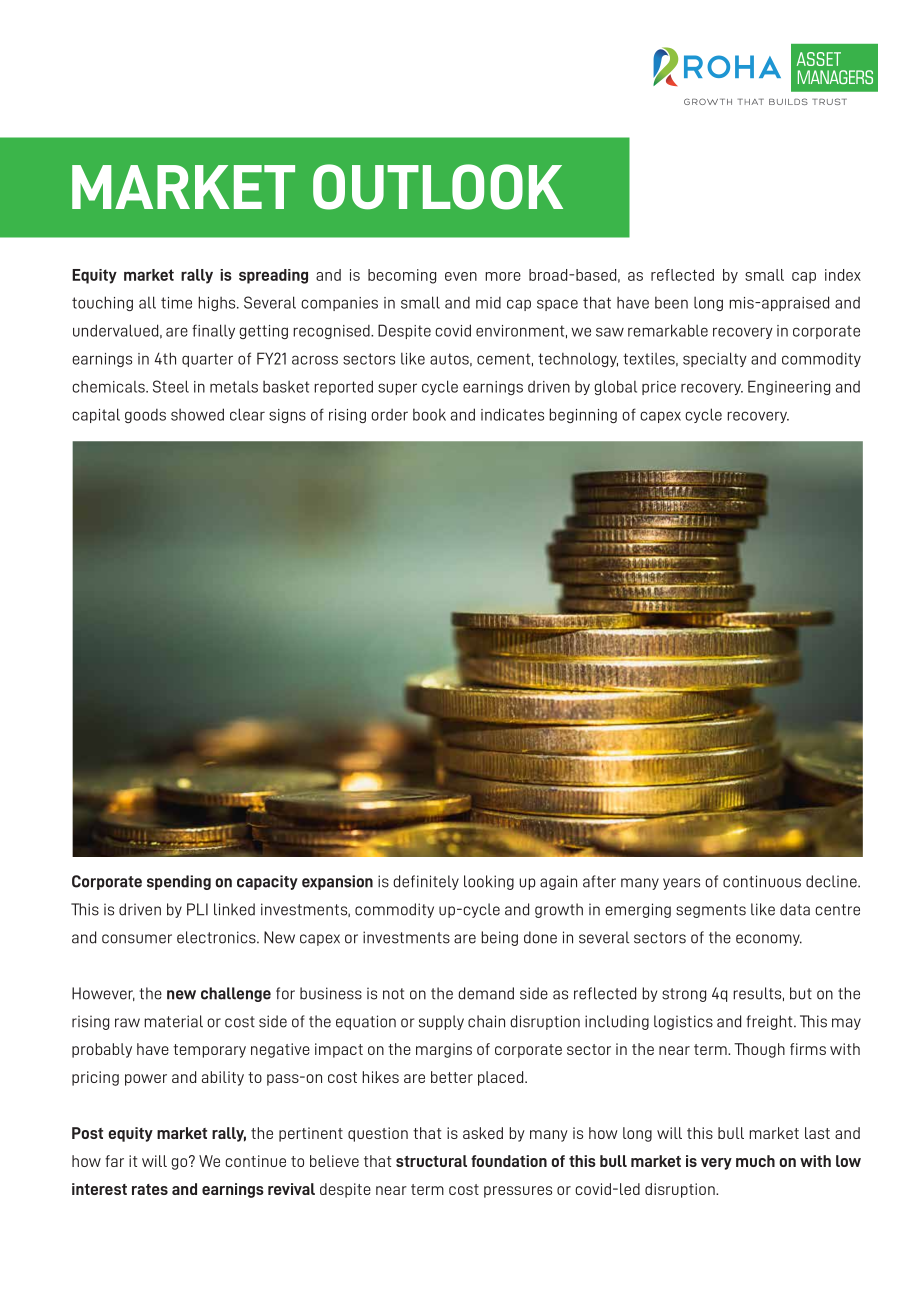 The width and height of the image is (924, 1308). What do you see at coordinates (197, 414) in the image?
I see `showed` at bounding box center [197, 414].
